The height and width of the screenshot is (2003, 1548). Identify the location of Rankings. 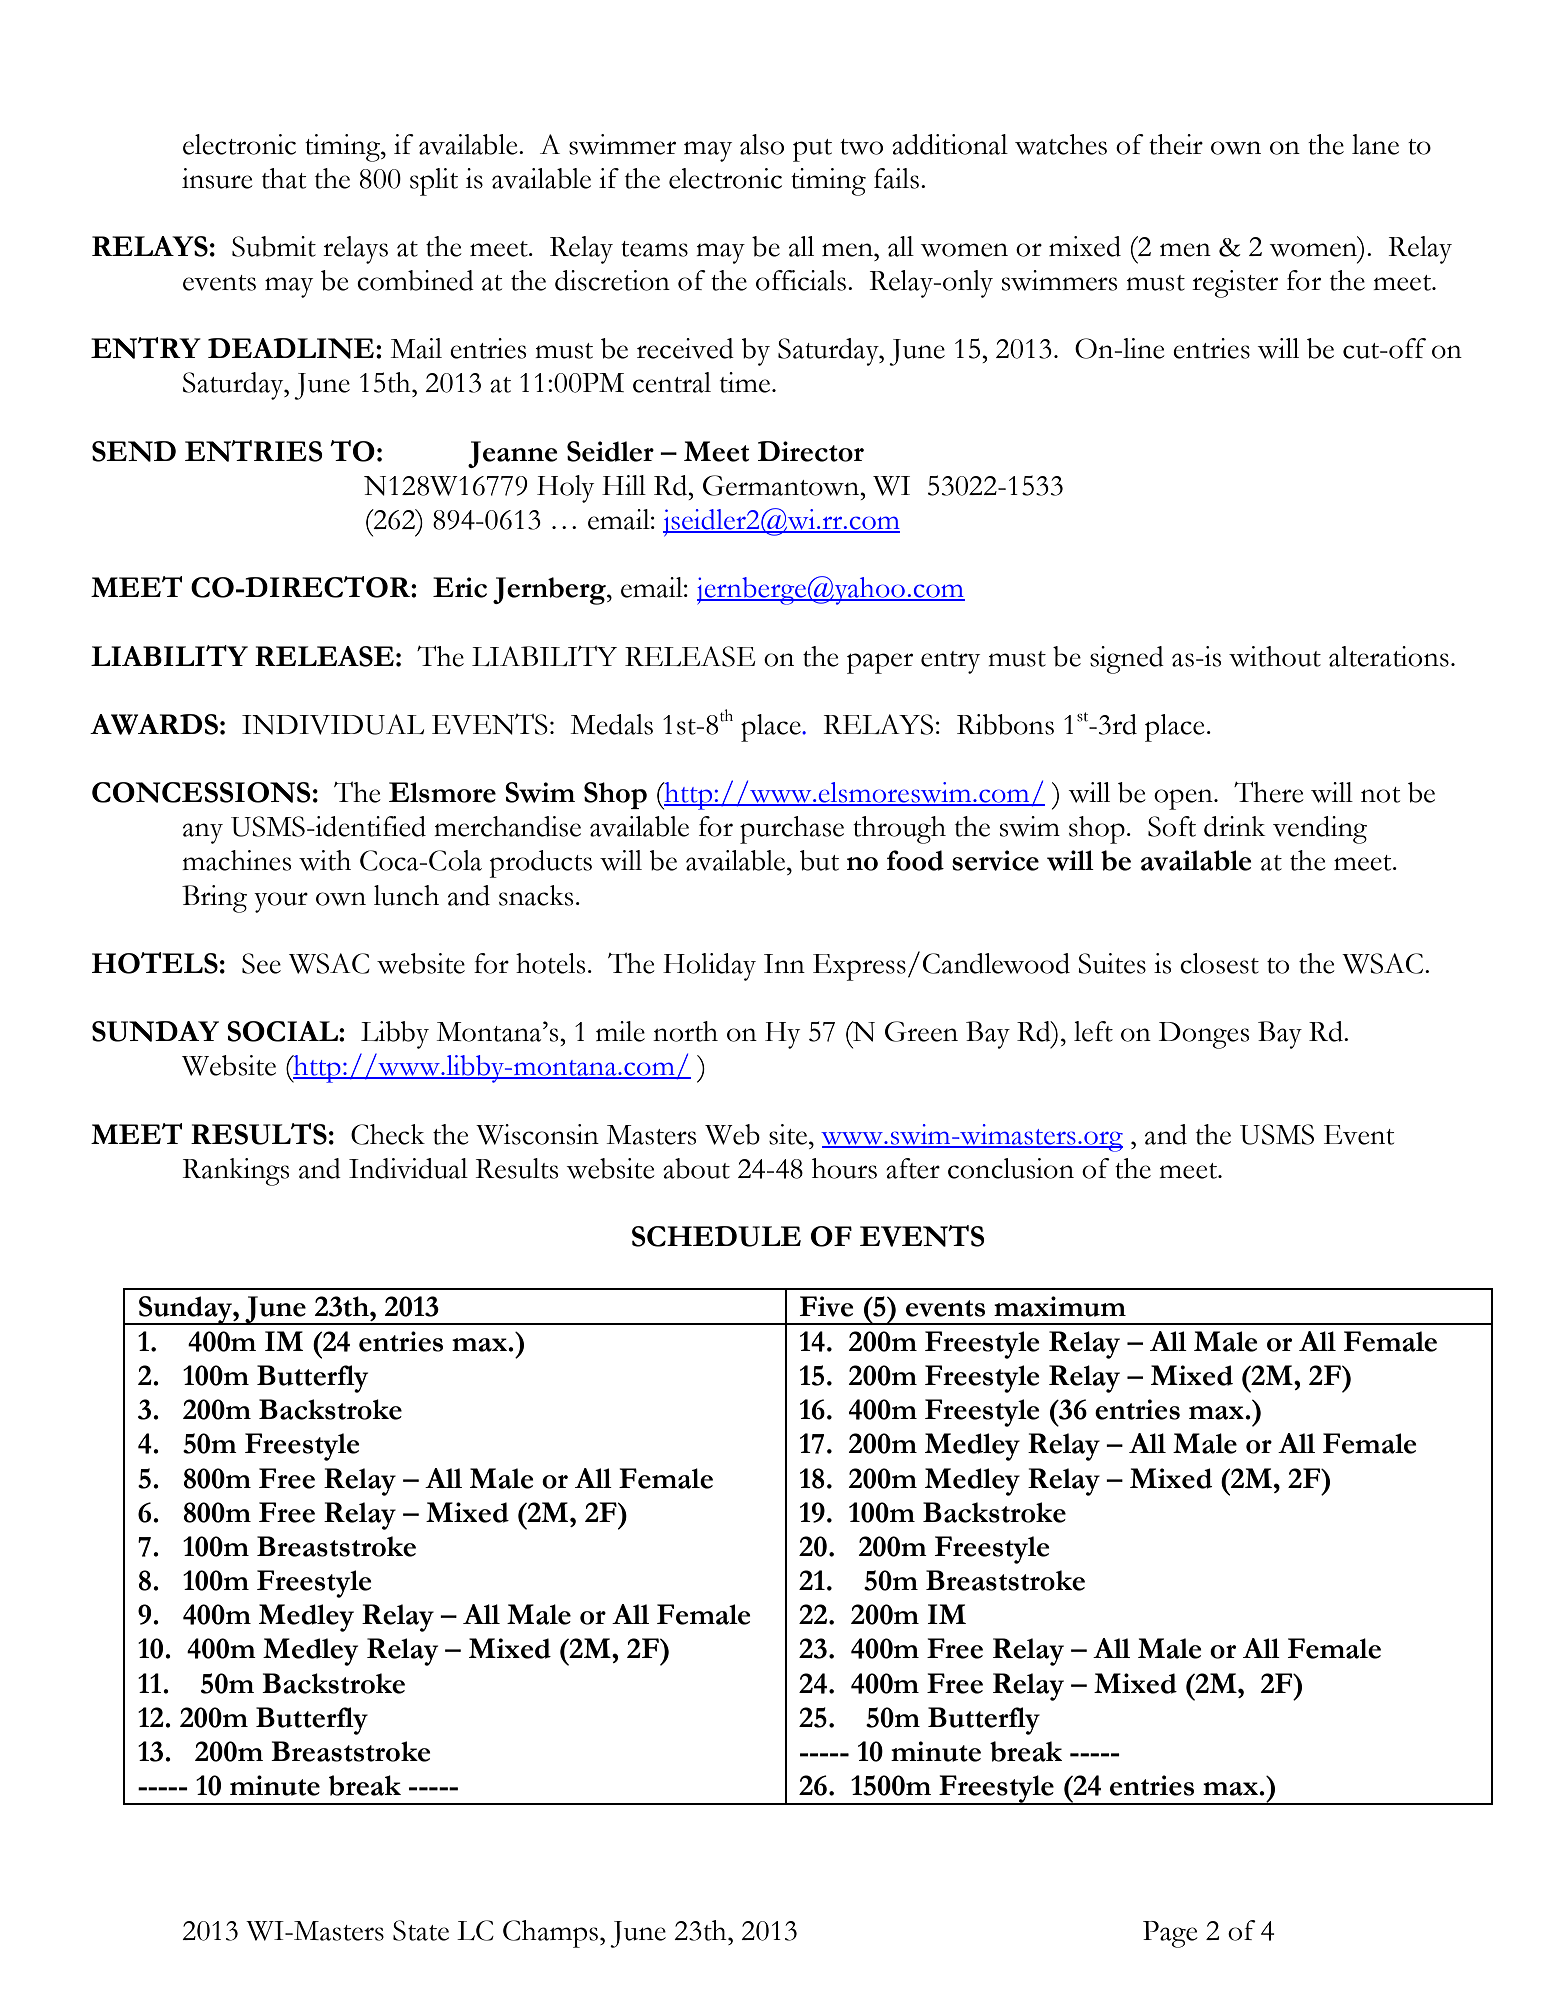
(236, 1172).
